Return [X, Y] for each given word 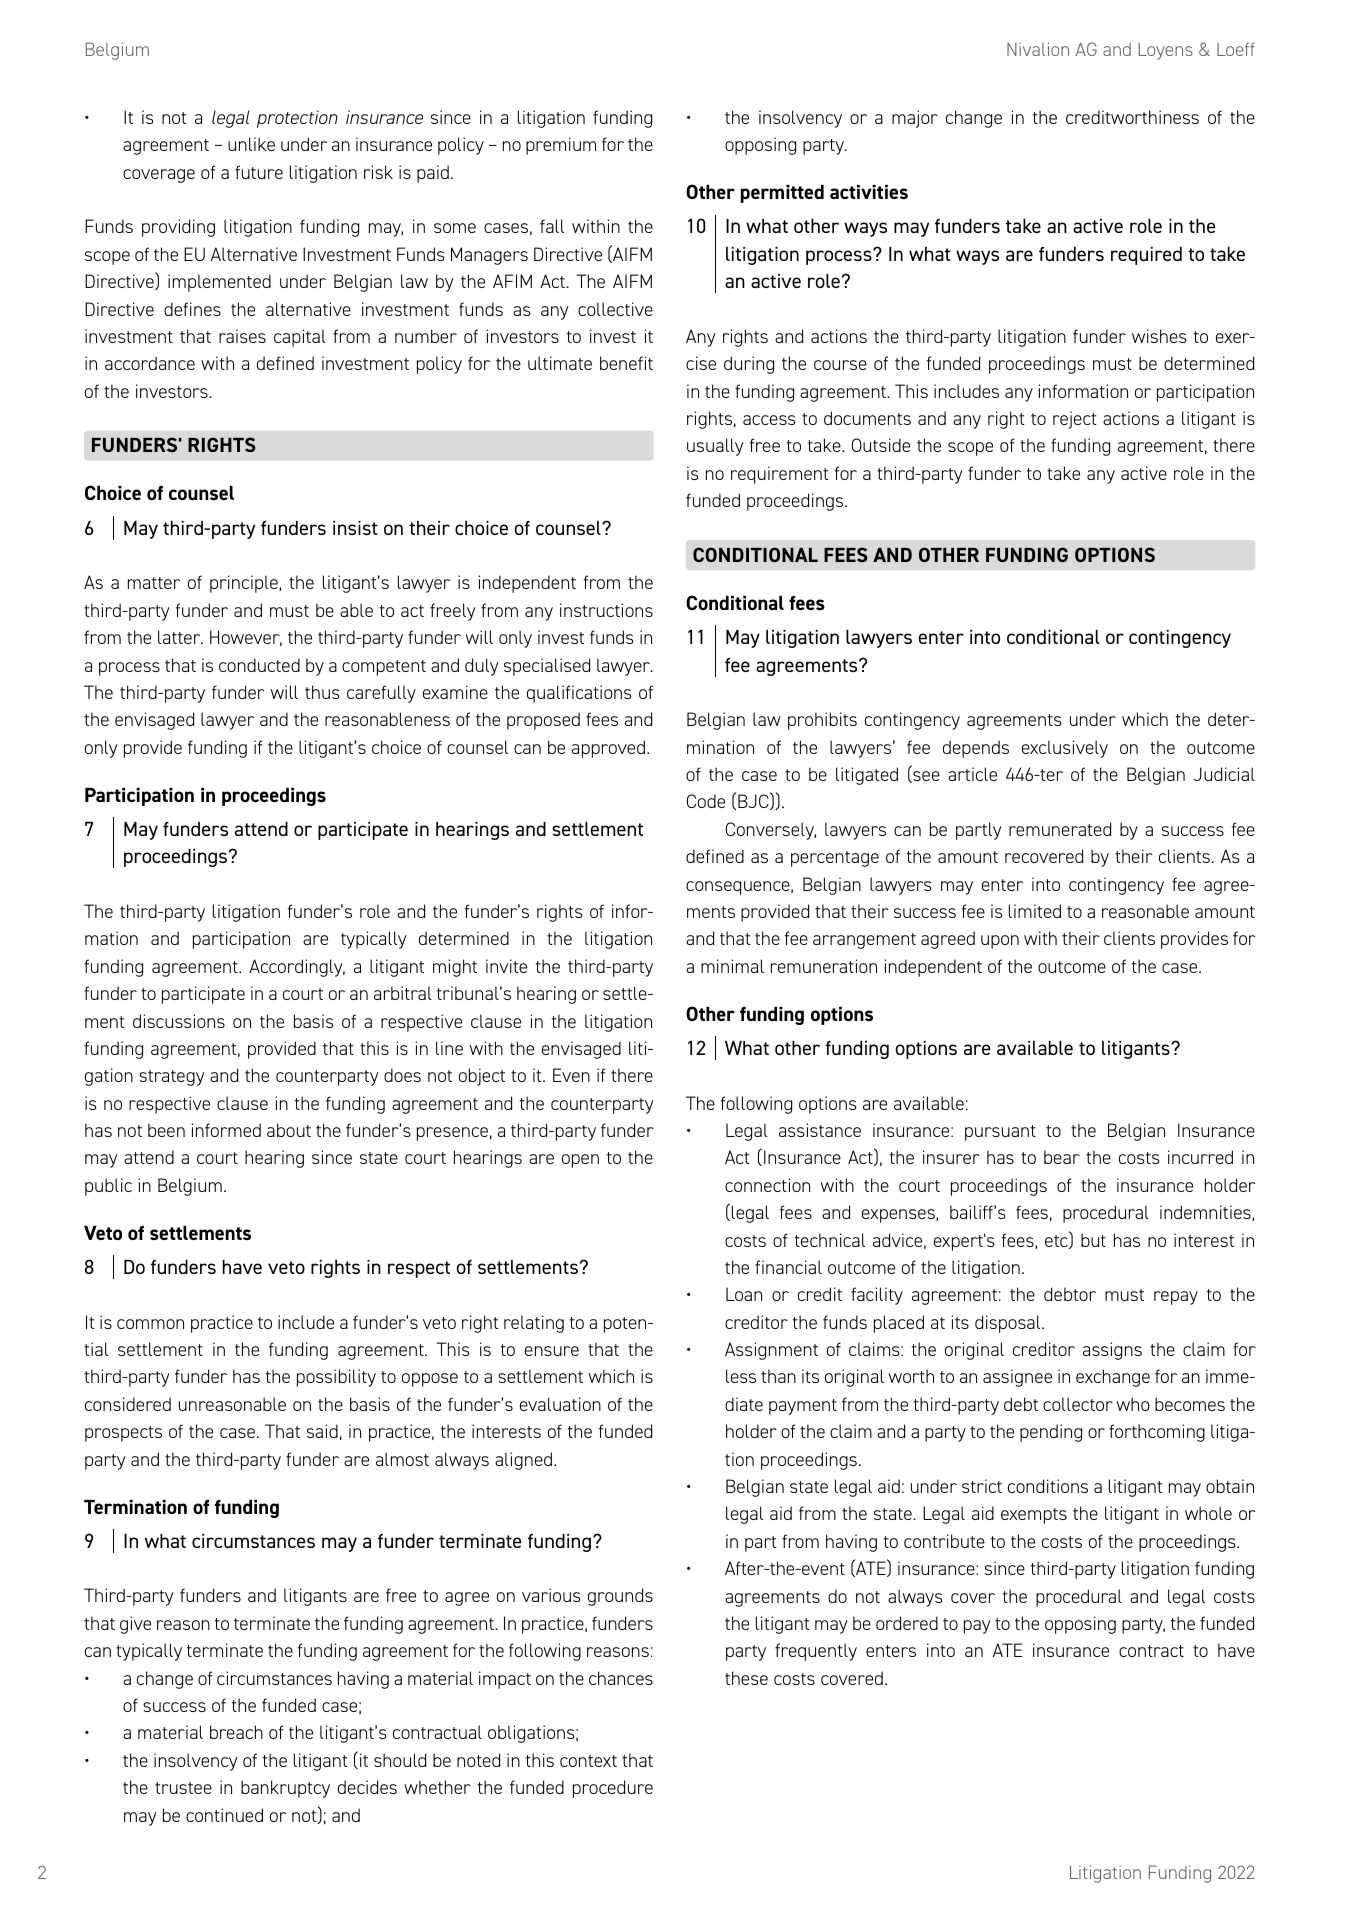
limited [1035, 911]
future [259, 172]
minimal [732, 966]
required [1146, 256]
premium [561, 146]
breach [236, 1732]
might [455, 968]
